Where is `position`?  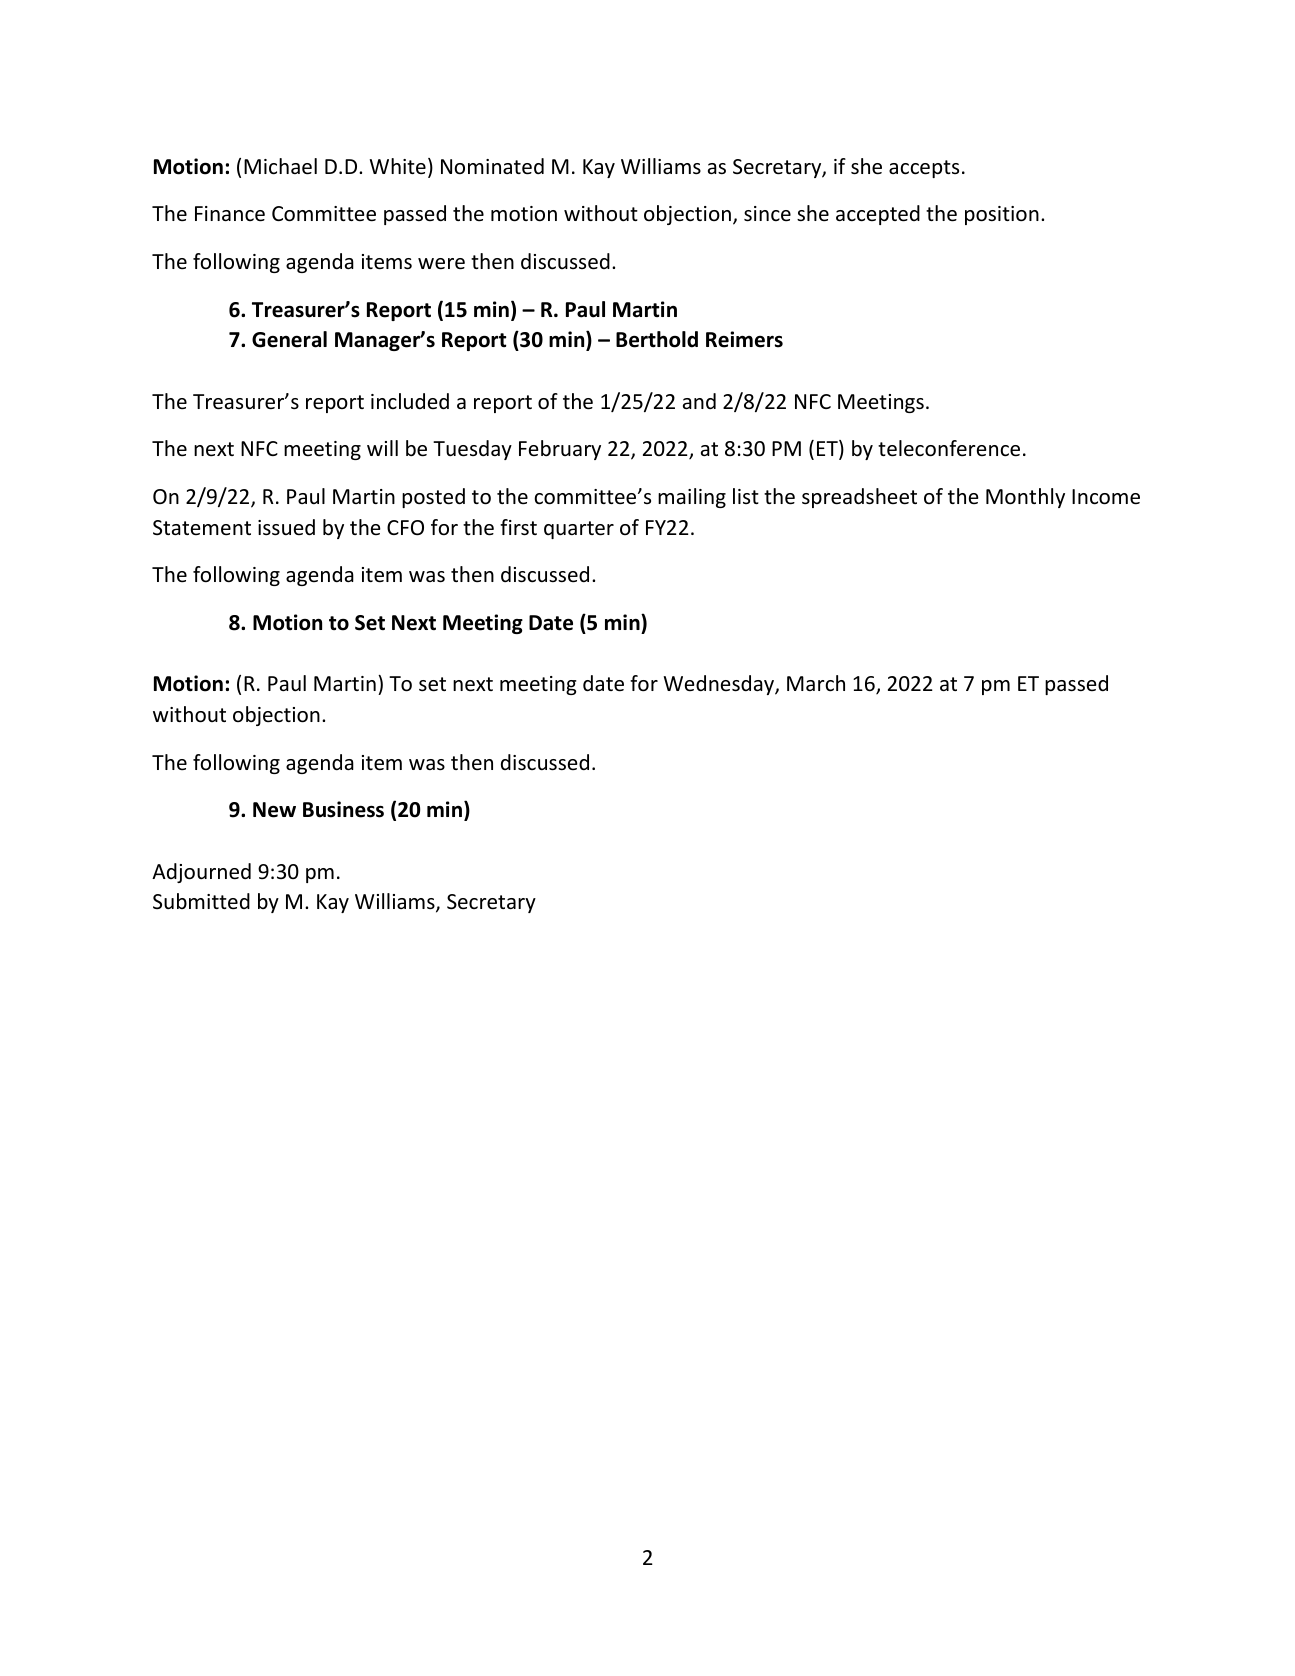
position is located at coordinates (1002, 215).
